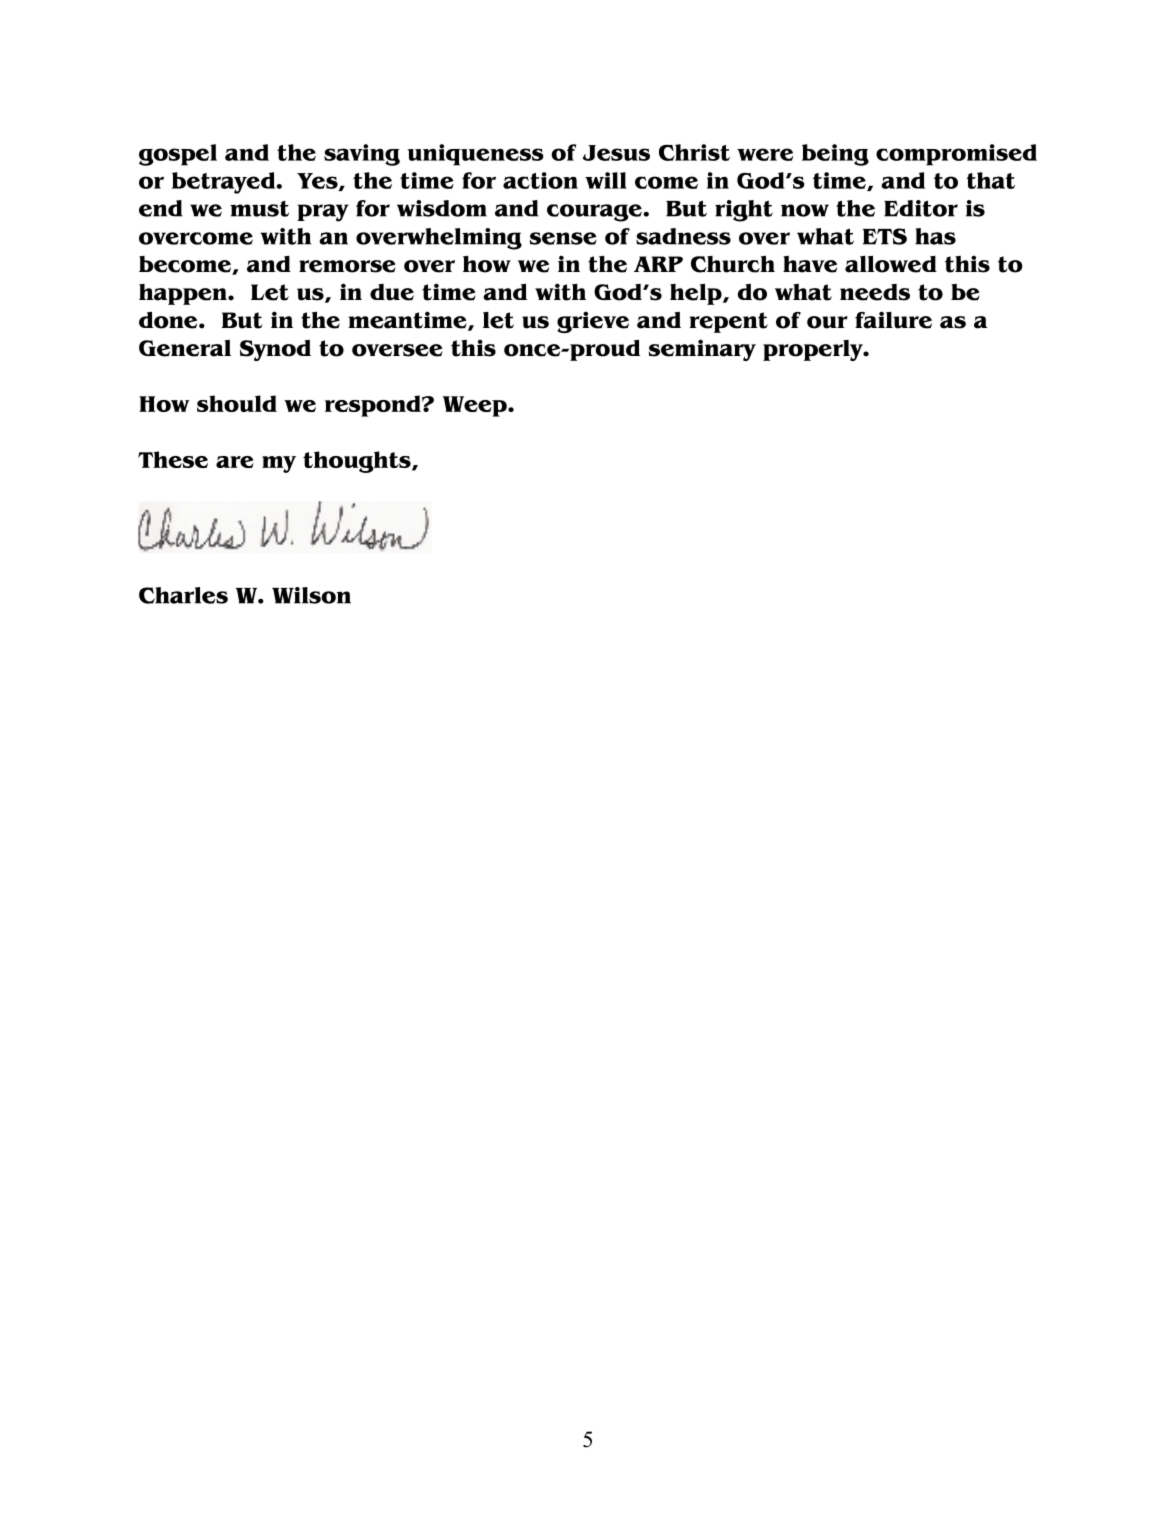 This screenshot has height=1522, width=1176. What do you see at coordinates (875, 292) in the screenshot?
I see `needs` at bounding box center [875, 292].
